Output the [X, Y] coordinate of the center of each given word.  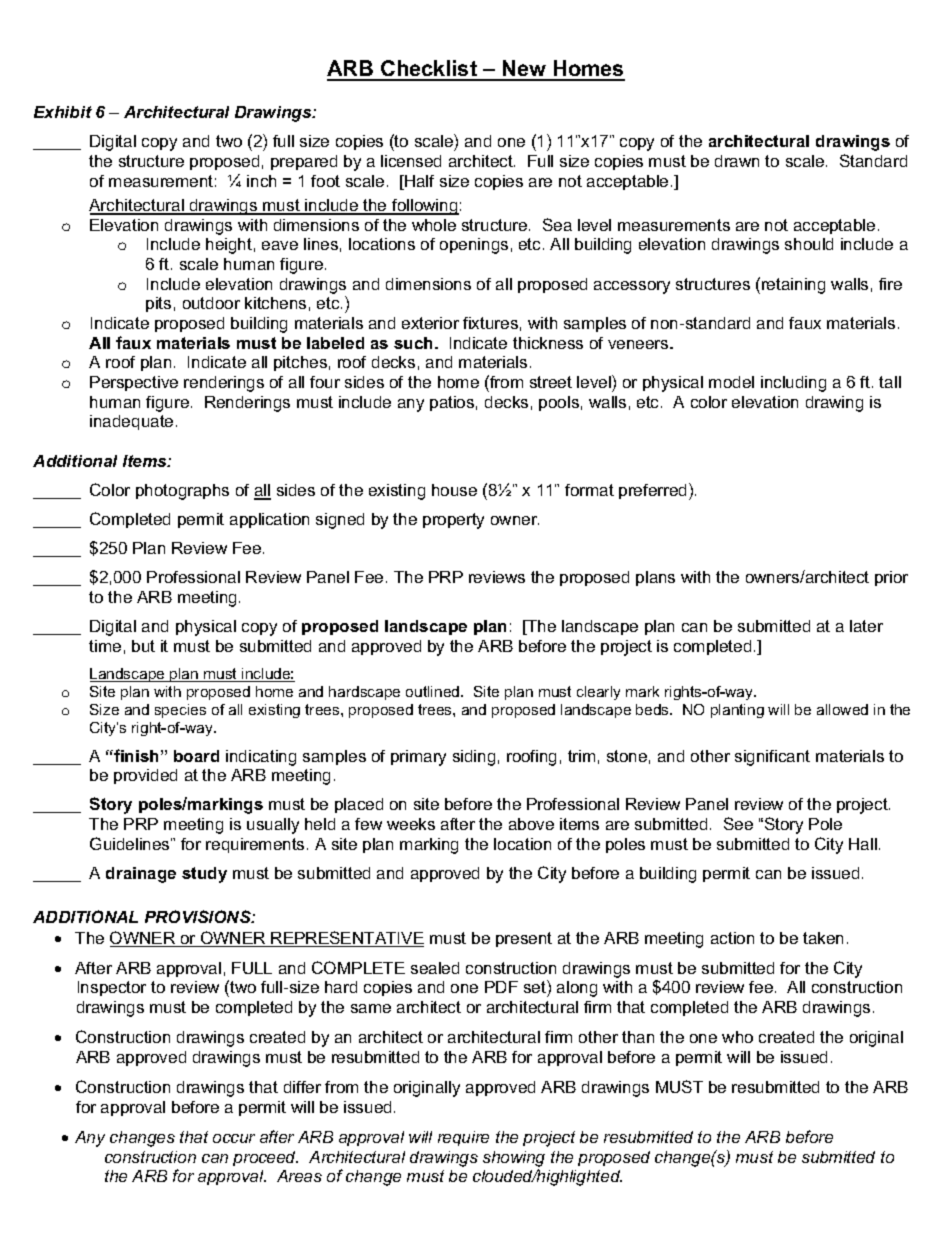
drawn [737, 161]
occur [234, 1138]
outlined [434, 691]
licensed [411, 161]
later [866, 626]
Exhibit [63, 112]
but [143, 646]
